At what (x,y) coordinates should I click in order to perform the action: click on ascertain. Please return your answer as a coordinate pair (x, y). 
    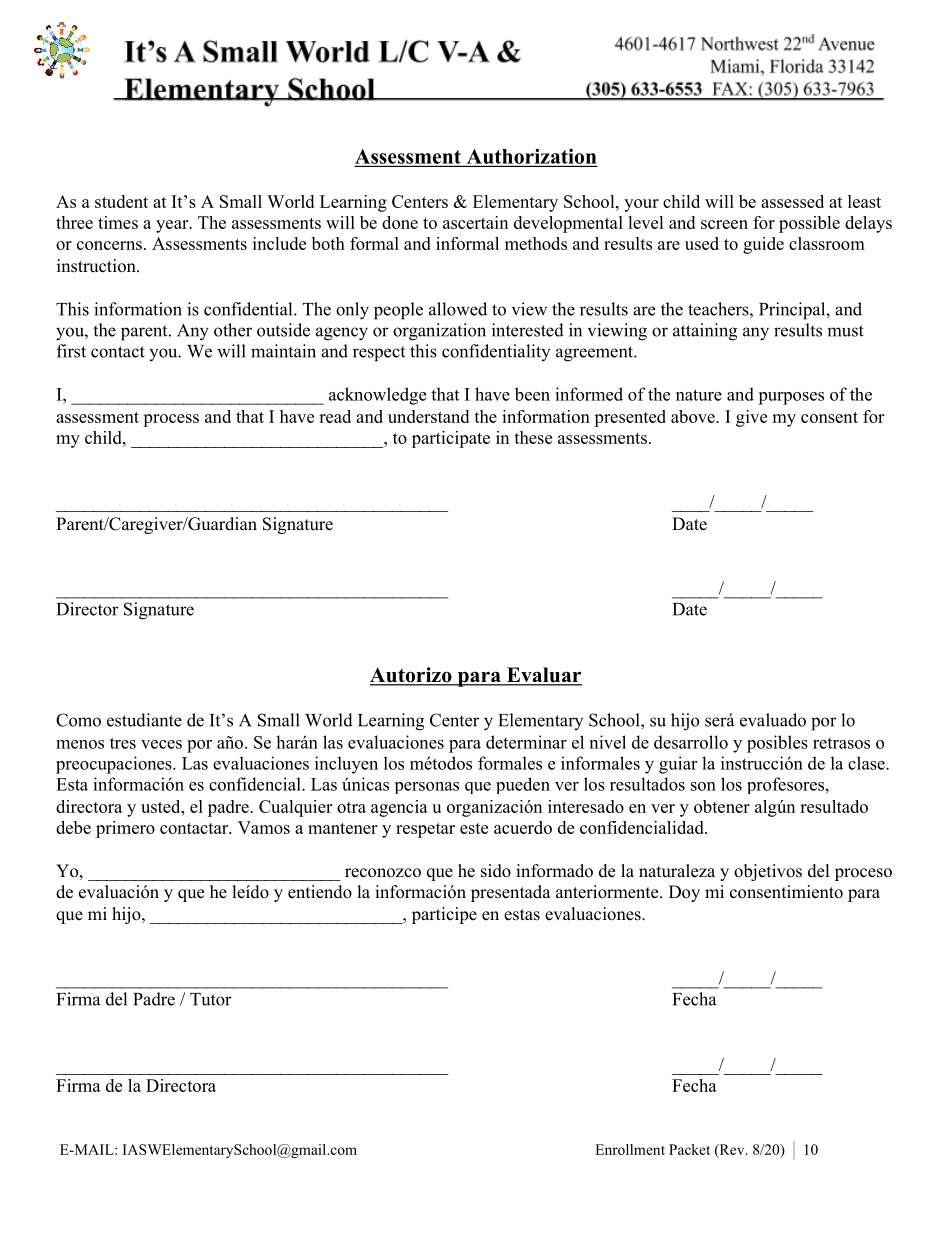
    Looking at the image, I should click on (475, 222).
